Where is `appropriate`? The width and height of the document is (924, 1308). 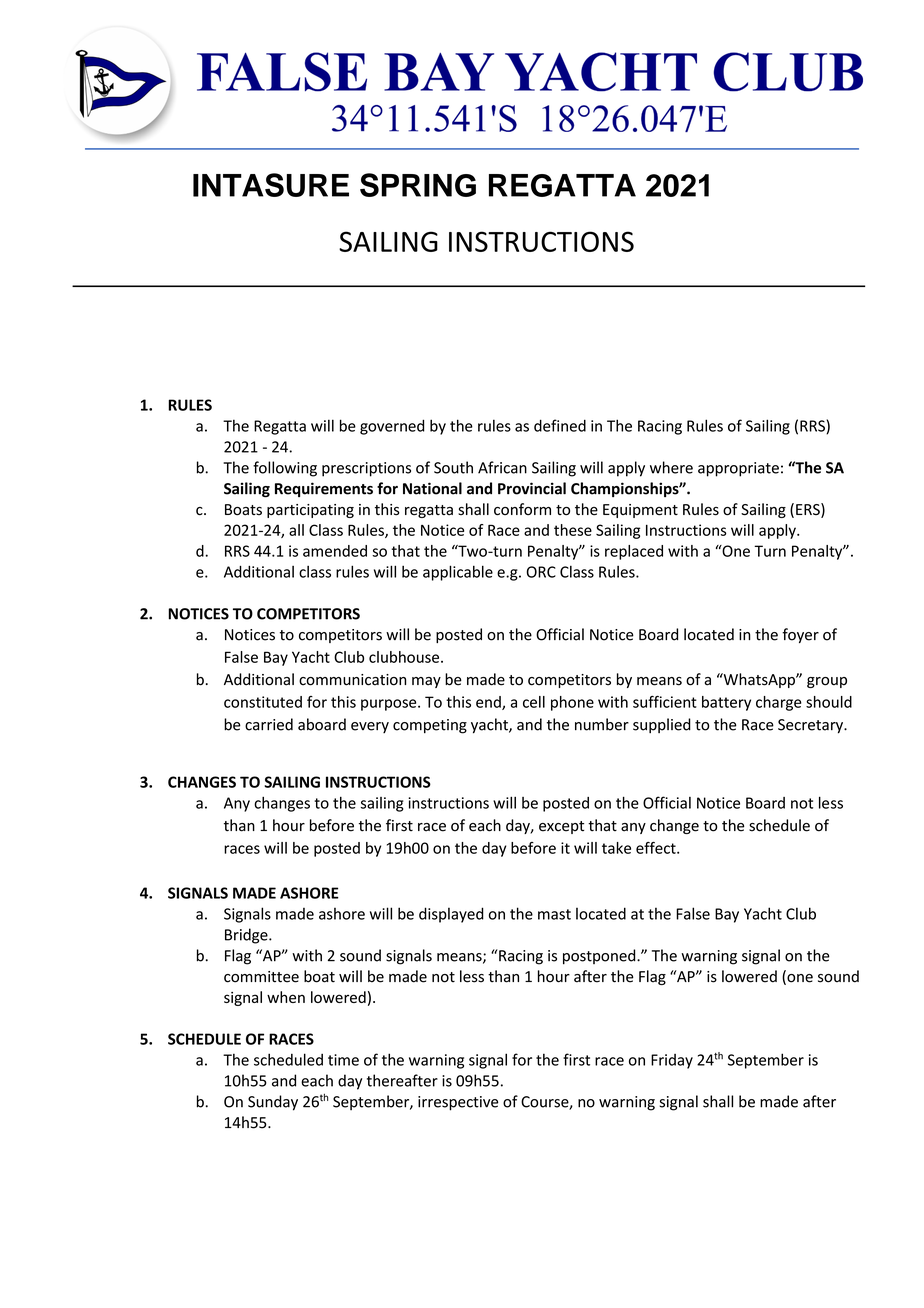
appropriate is located at coordinates (738, 469).
